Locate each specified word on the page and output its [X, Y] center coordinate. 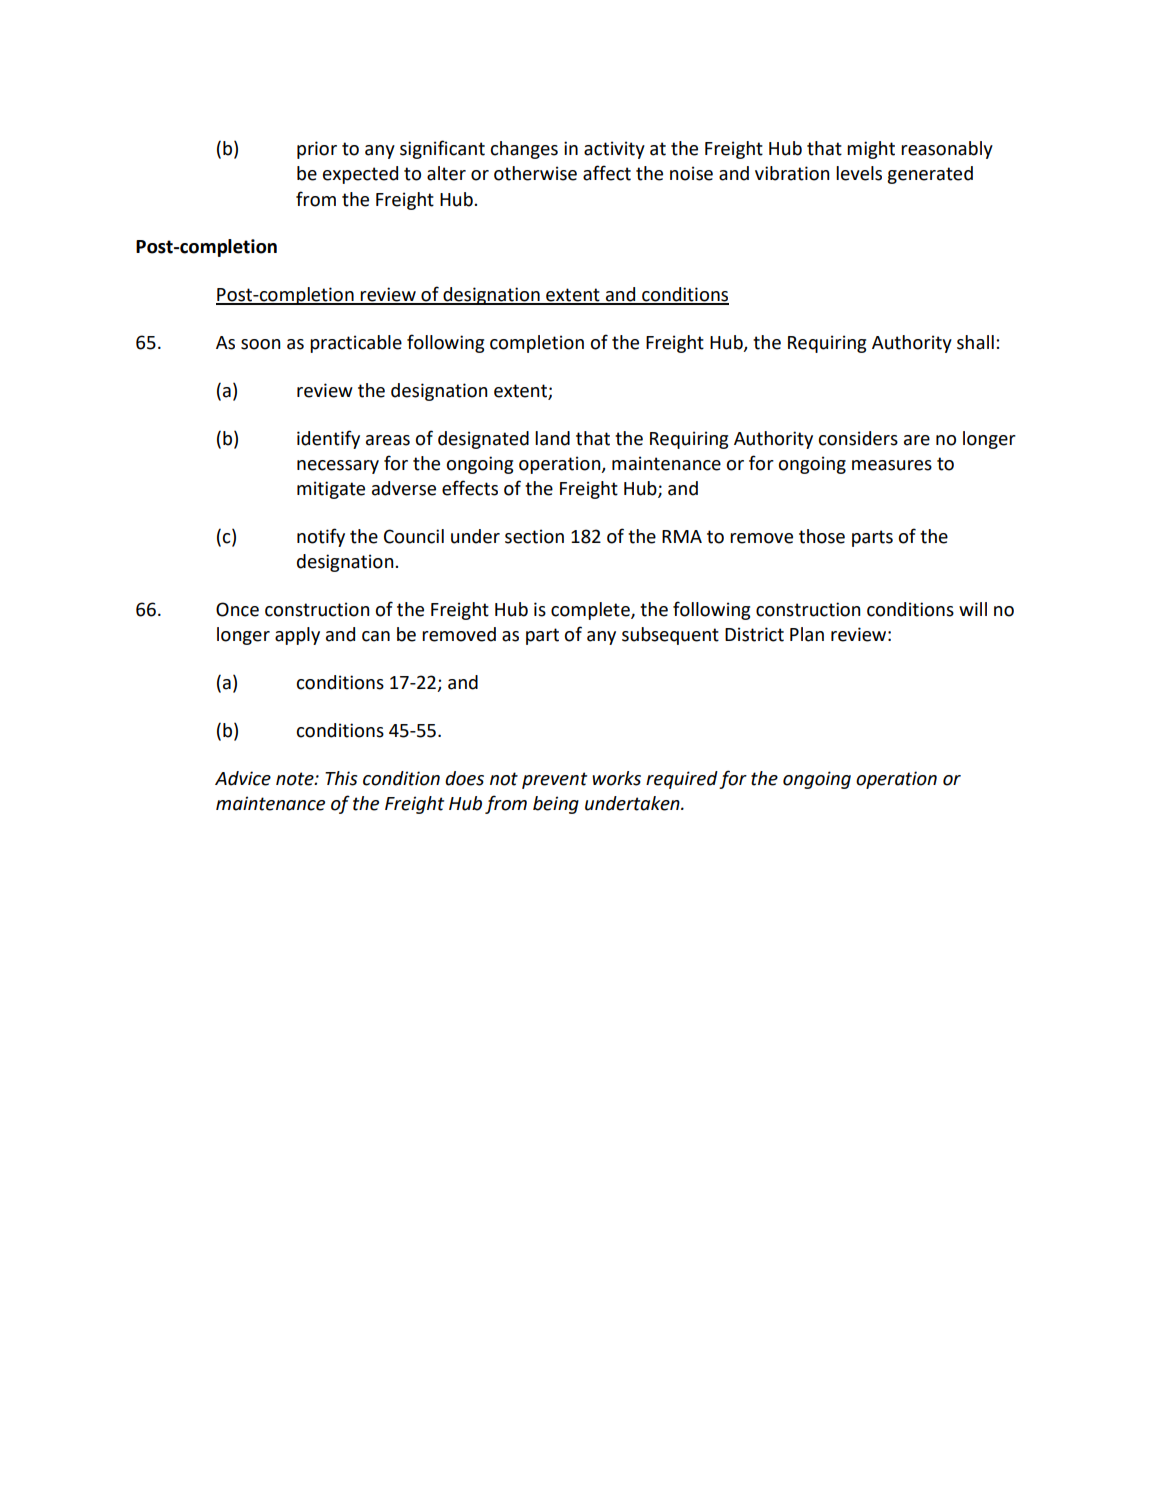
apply [297, 636]
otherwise [535, 173]
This [341, 778]
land [552, 438]
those [822, 536]
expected [360, 175]
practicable [356, 344]
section [534, 536]
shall [975, 342]
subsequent [670, 636]
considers [858, 438]
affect [607, 173]
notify [321, 537]
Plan [807, 634]
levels [859, 173]
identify [328, 439]
